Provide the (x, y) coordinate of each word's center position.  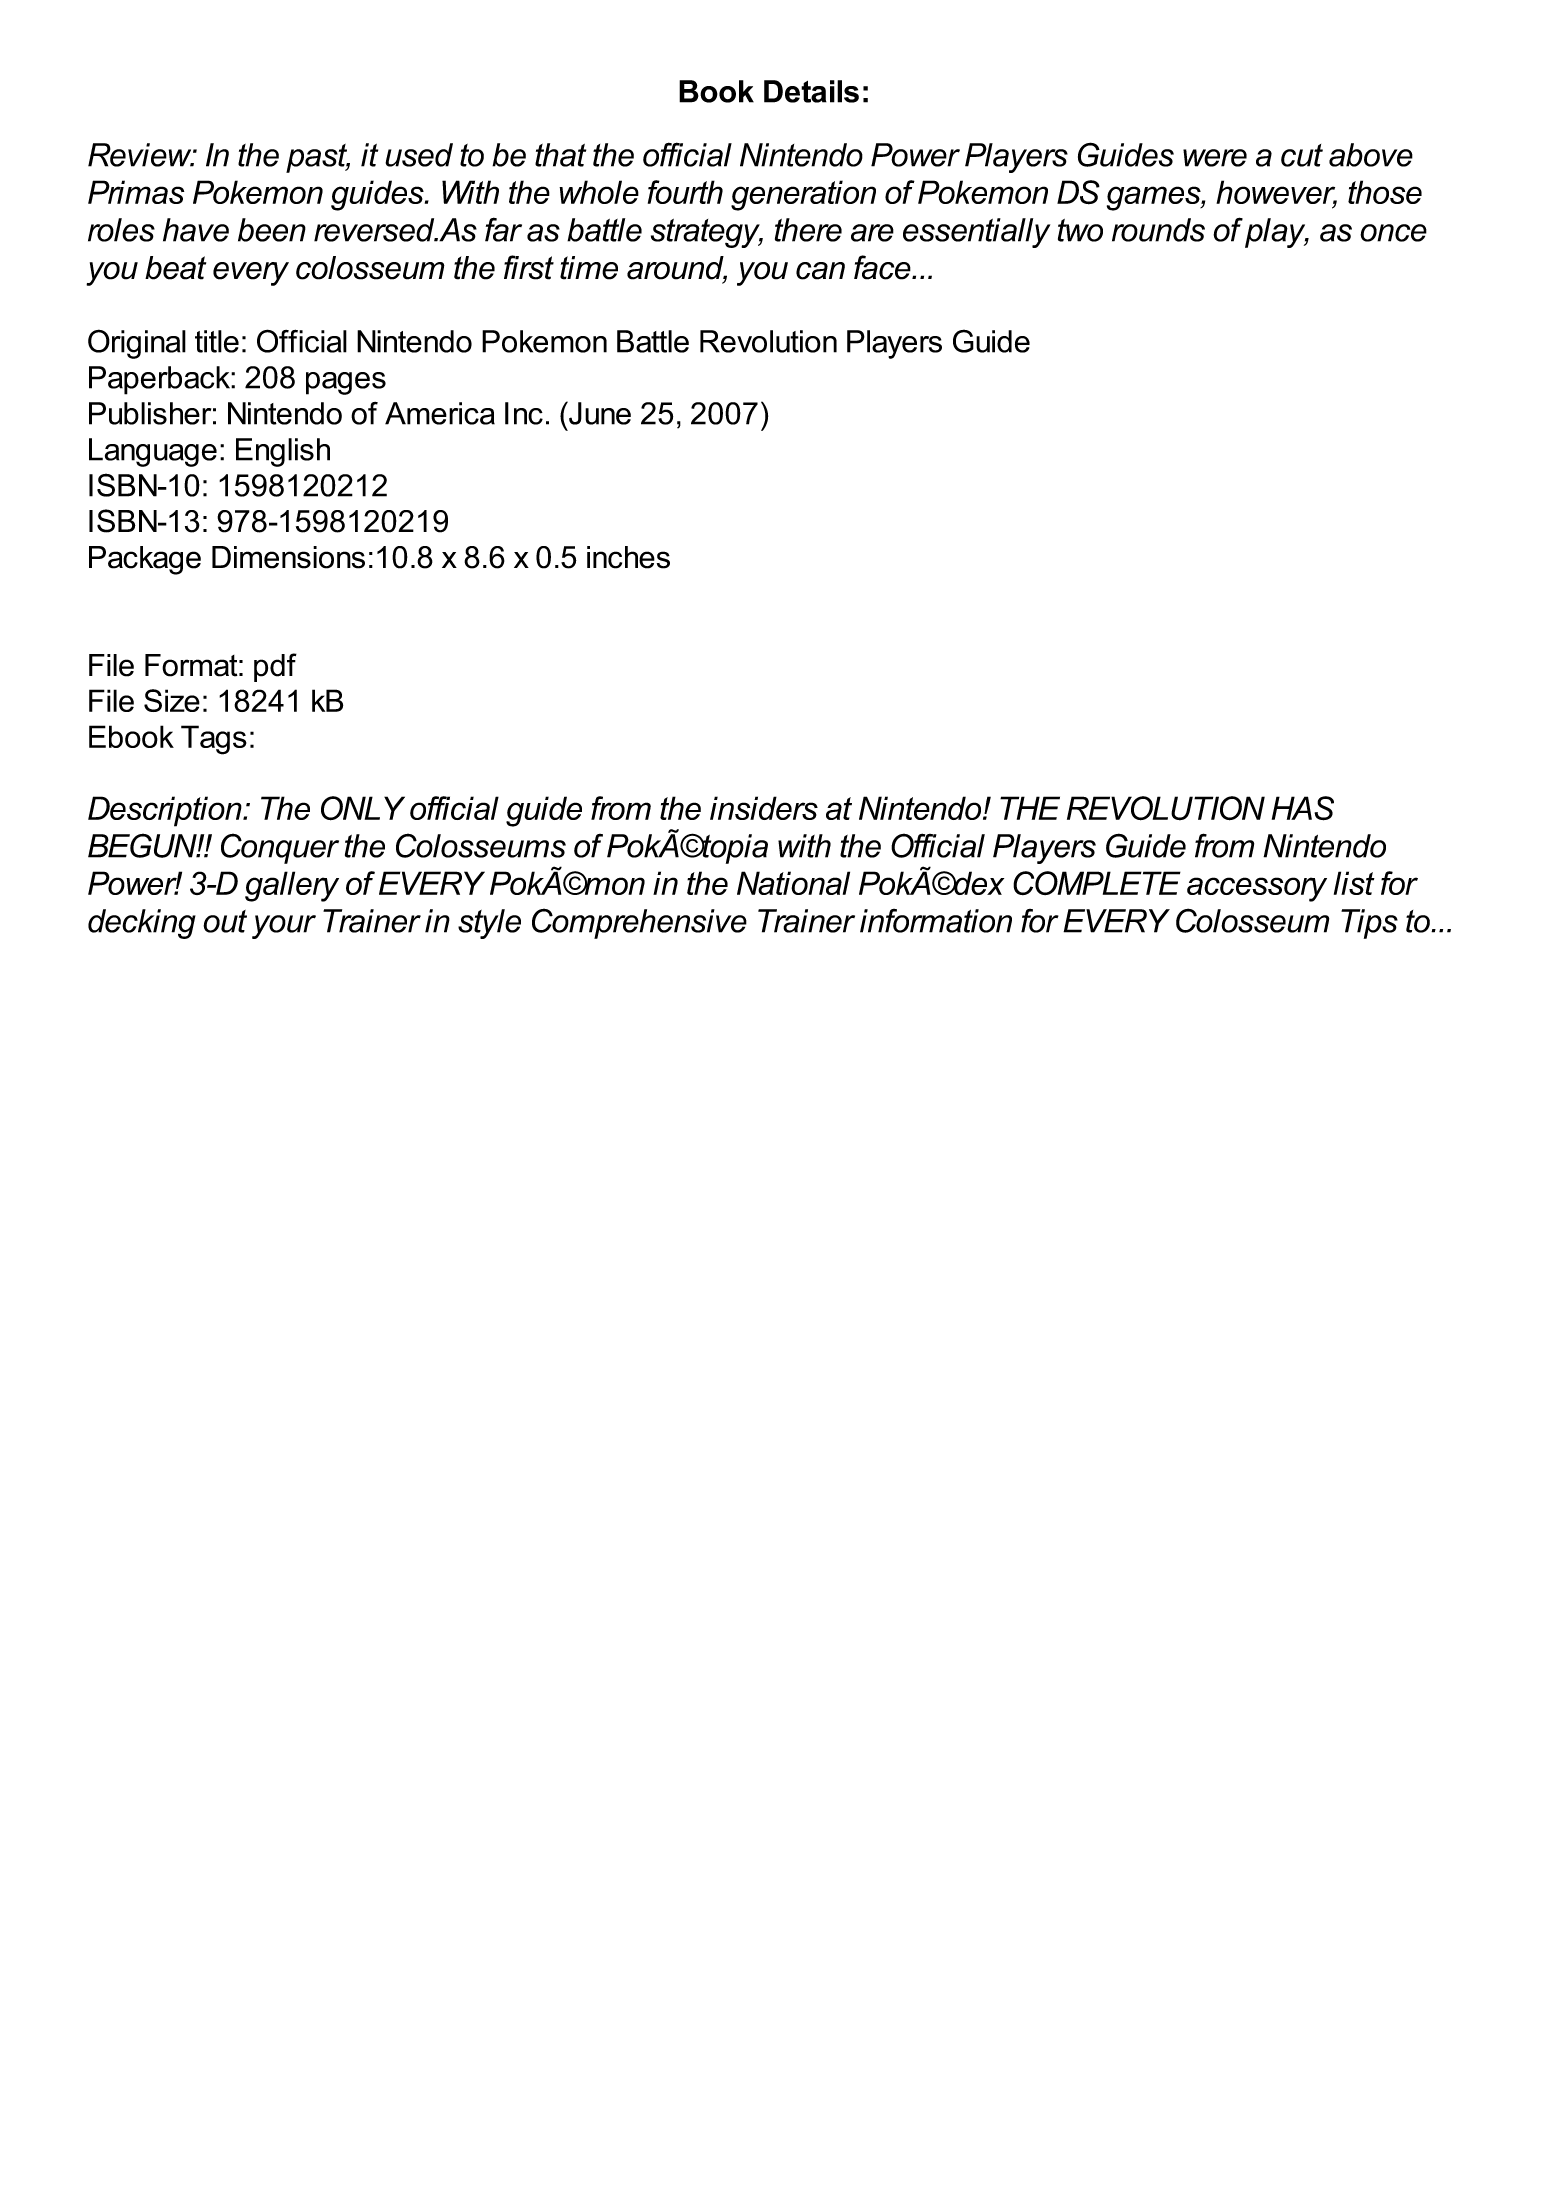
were (1215, 158)
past (318, 158)
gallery (292, 886)
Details (811, 91)
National (793, 883)
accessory (1257, 889)
